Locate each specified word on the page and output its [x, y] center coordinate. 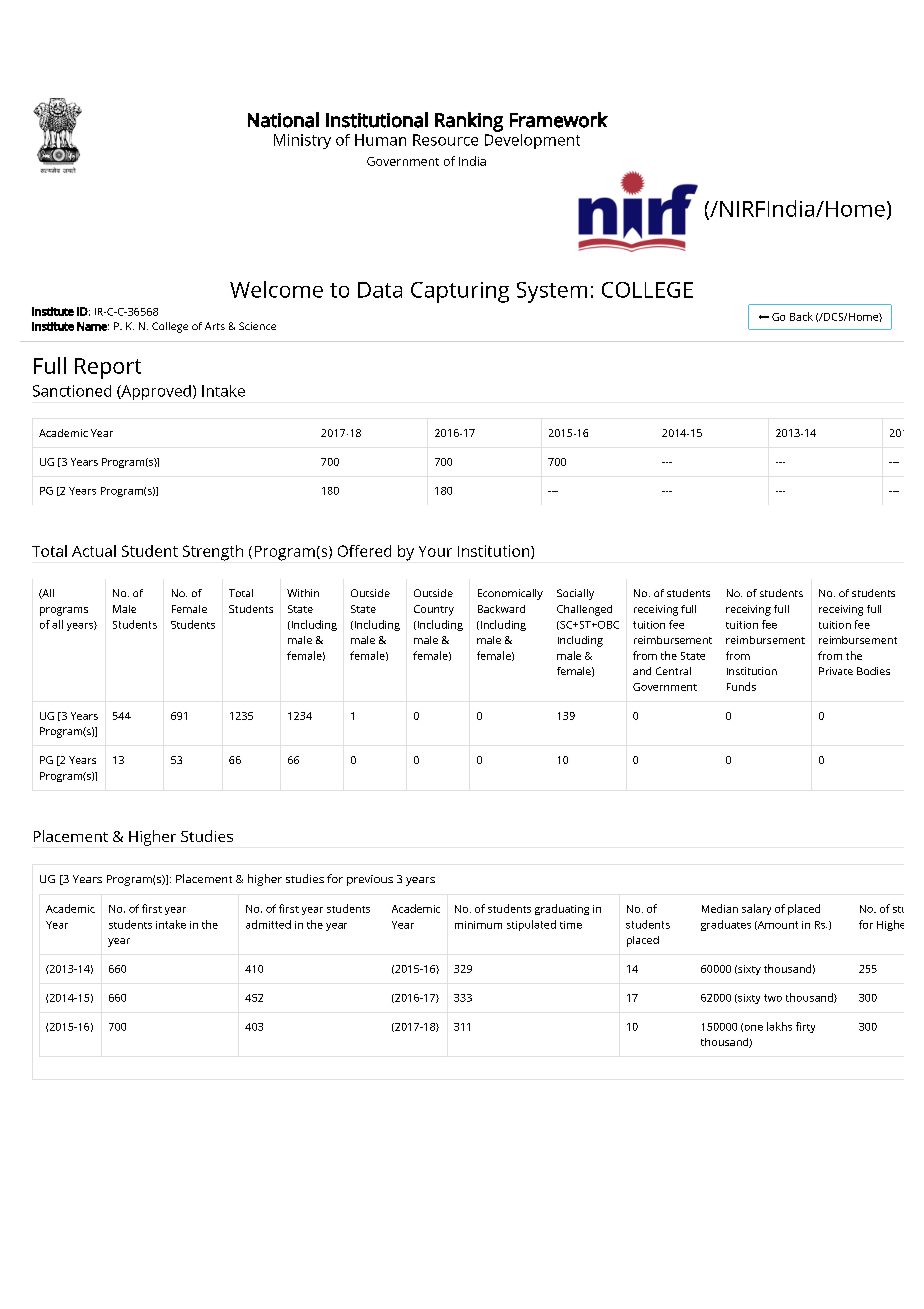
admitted [268, 924]
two [773, 998]
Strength [213, 553]
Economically [510, 594]
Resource [445, 140]
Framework [559, 120]
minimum [478, 925]
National [283, 120]
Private [836, 671]
